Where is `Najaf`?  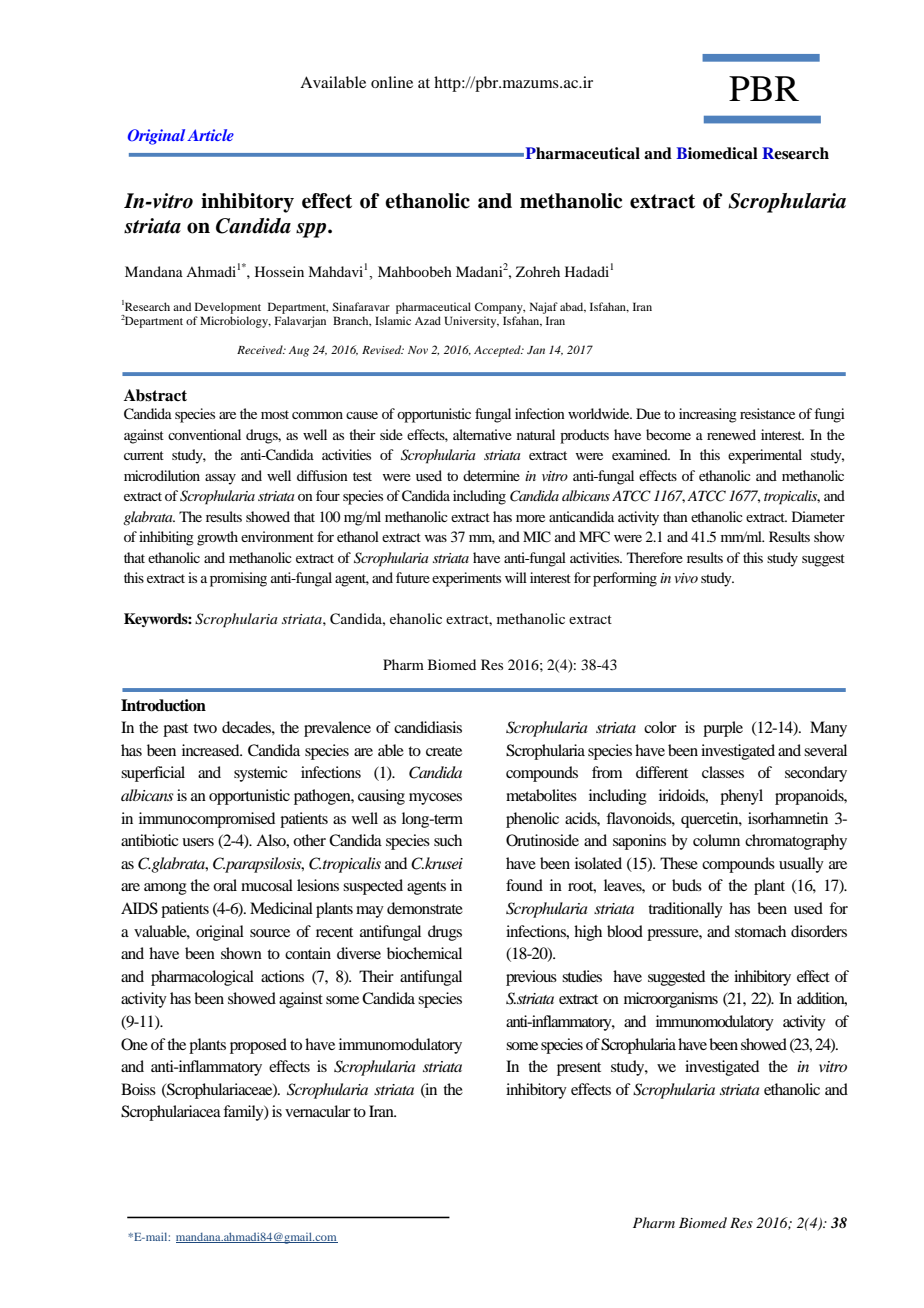
Najaf is located at coordinates (544, 308).
